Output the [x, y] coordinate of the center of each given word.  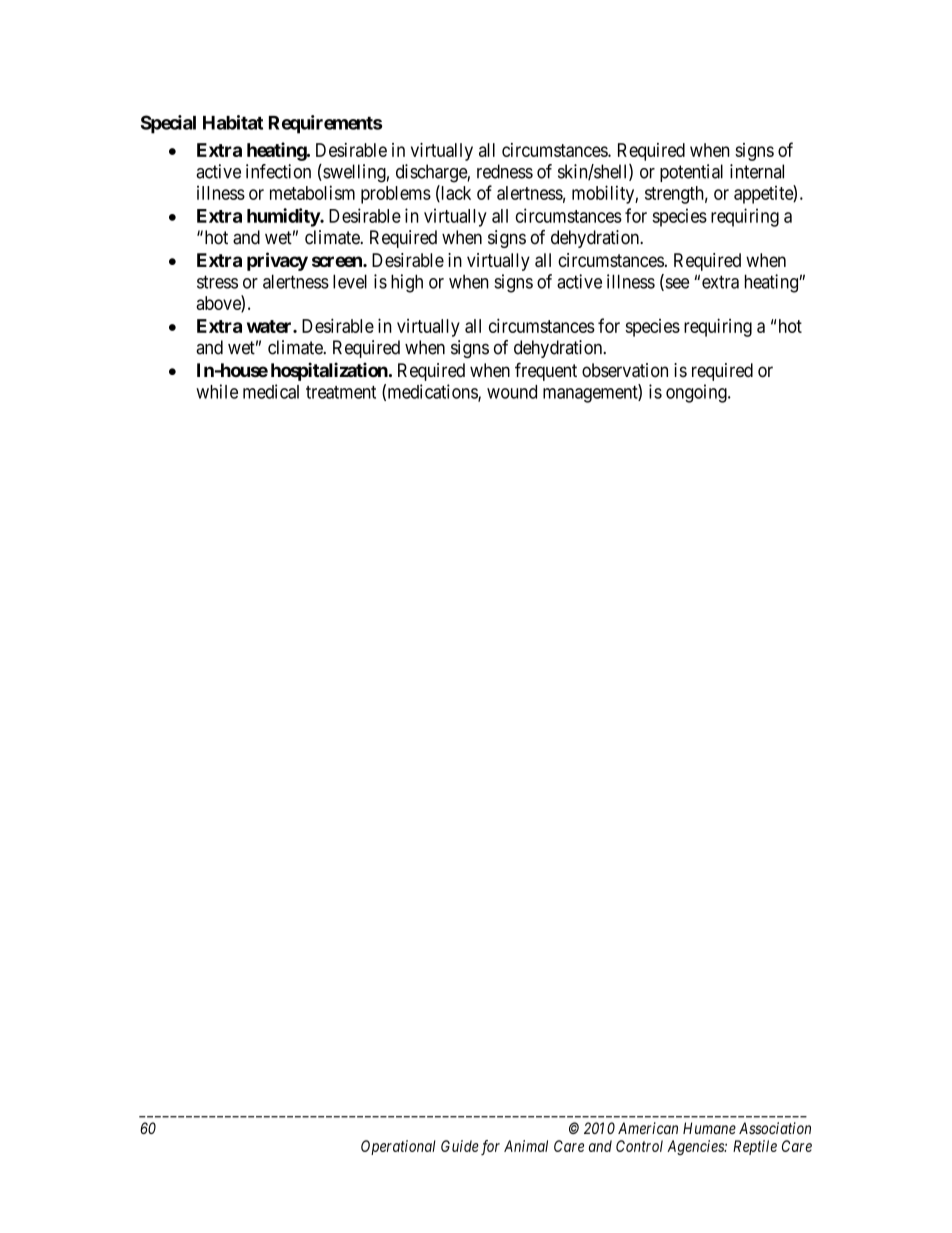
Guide [460, 1146]
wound [512, 392]
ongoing [697, 393]
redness [505, 171]
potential [691, 173]
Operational [398, 1147]
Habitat [233, 122]
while [217, 391]
